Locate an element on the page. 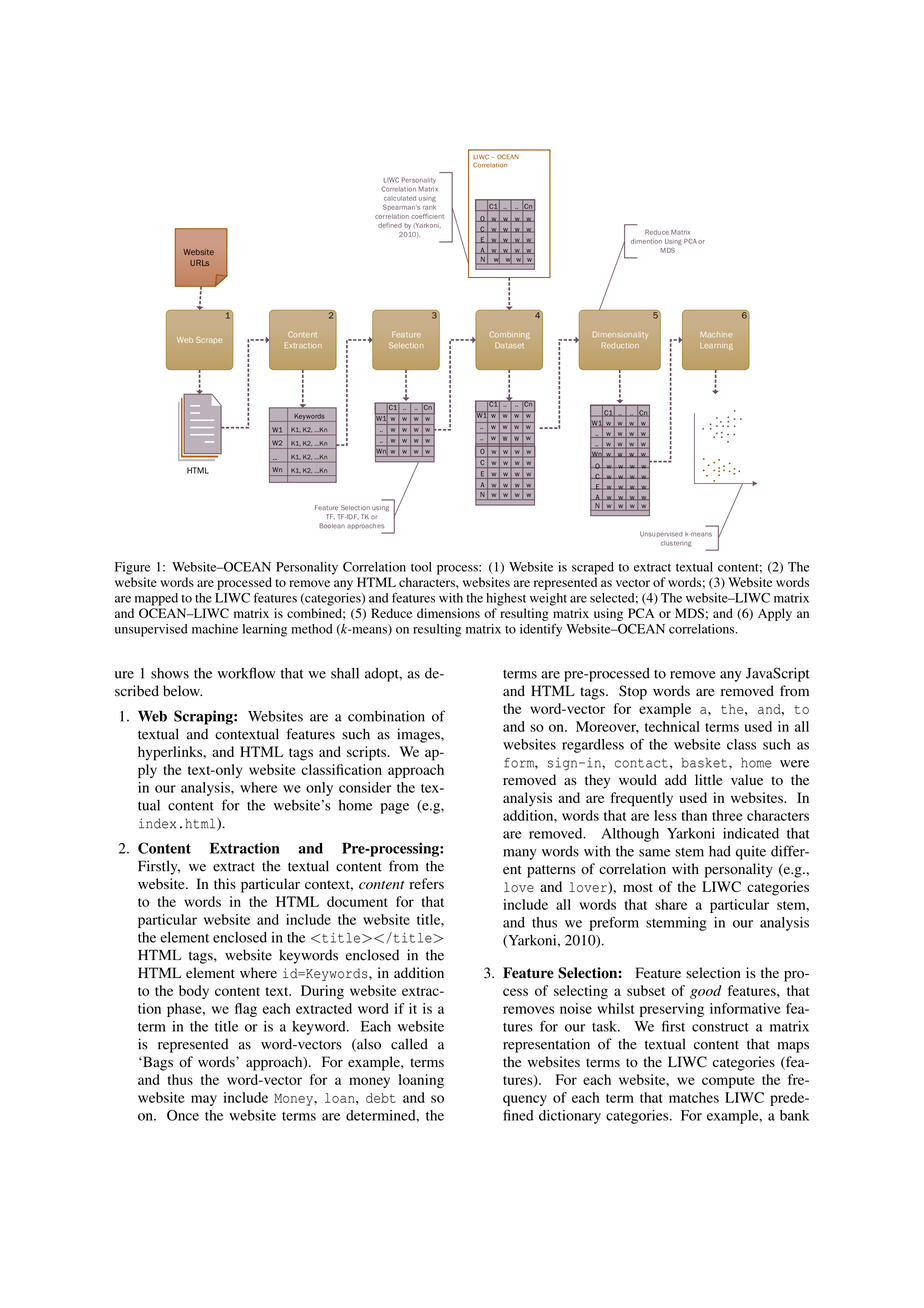 The image size is (924, 1308). coefficient is located at coordinates (427, 216).
